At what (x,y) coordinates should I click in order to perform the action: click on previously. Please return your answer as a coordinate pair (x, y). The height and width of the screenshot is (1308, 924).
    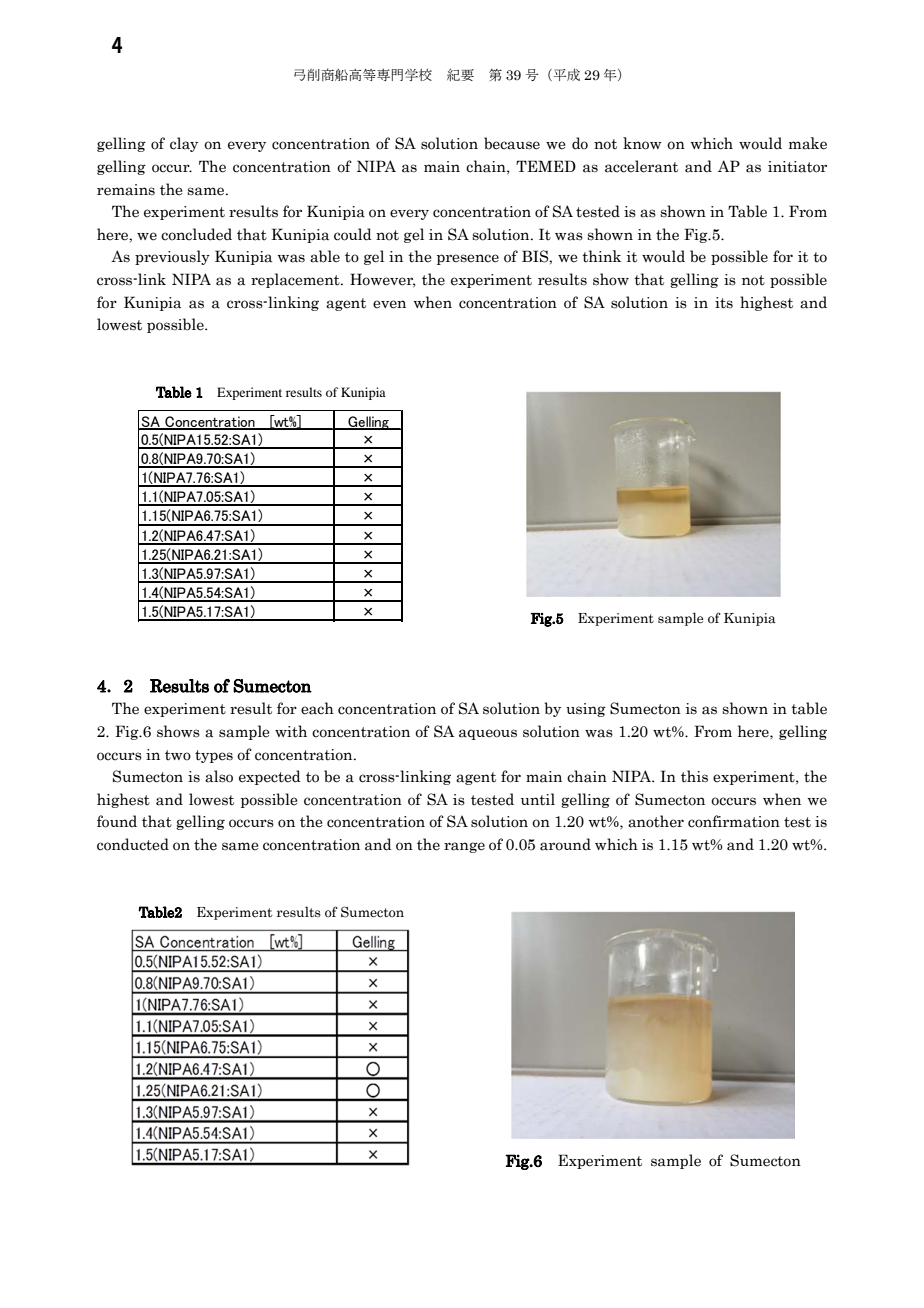
    Looking at the image, I should click on (172, 257).
